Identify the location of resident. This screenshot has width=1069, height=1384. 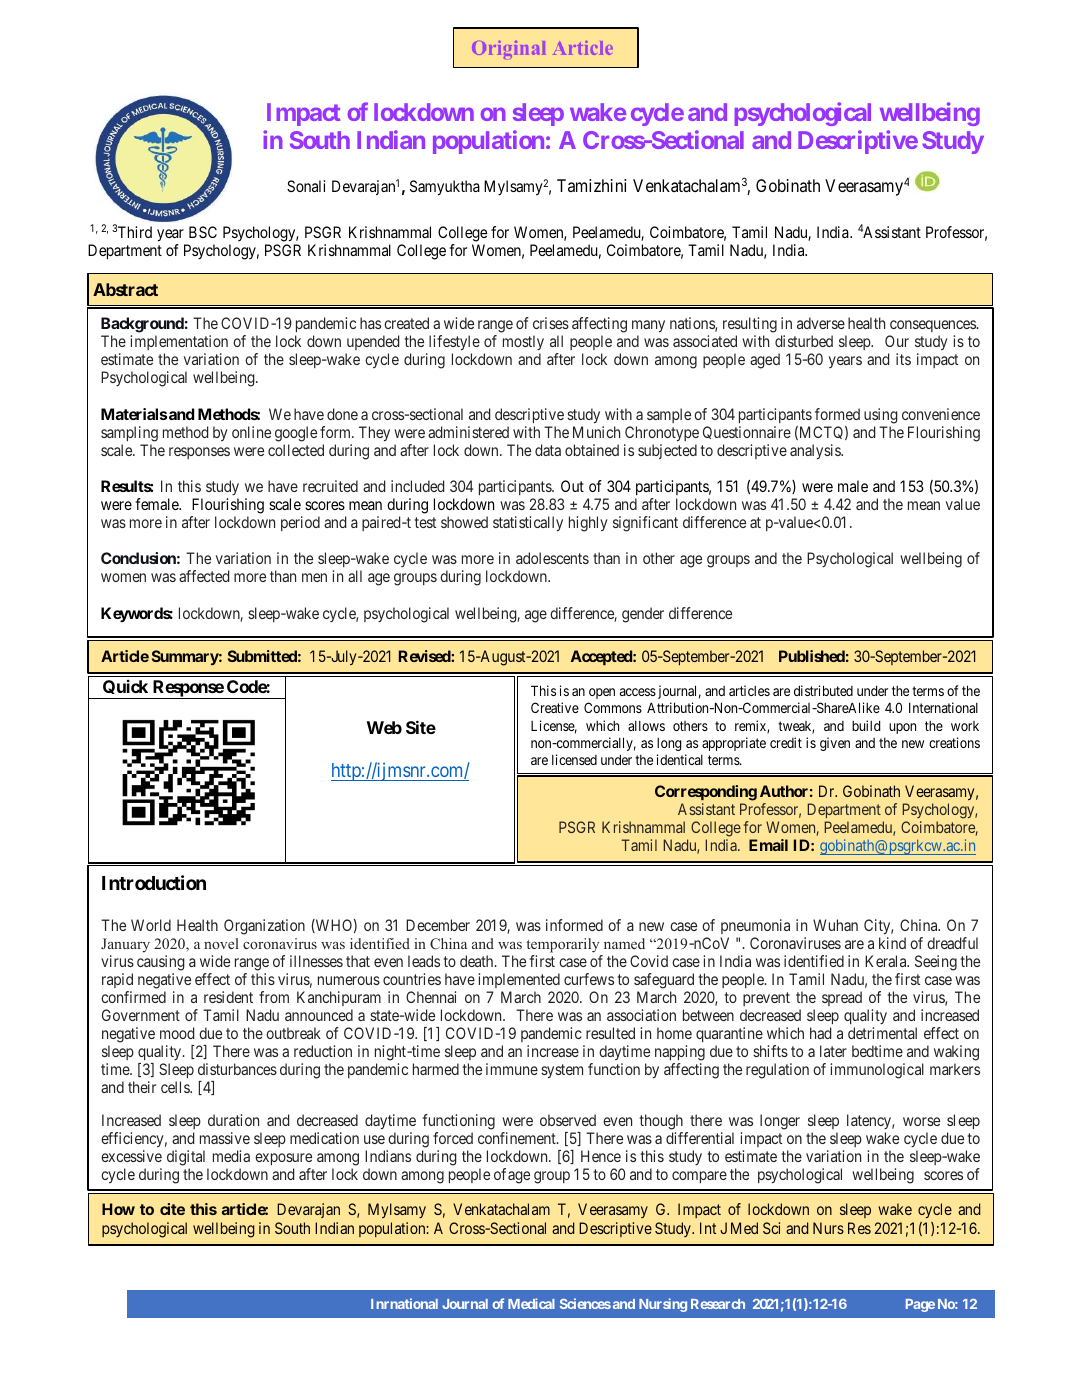
(228, 997).
